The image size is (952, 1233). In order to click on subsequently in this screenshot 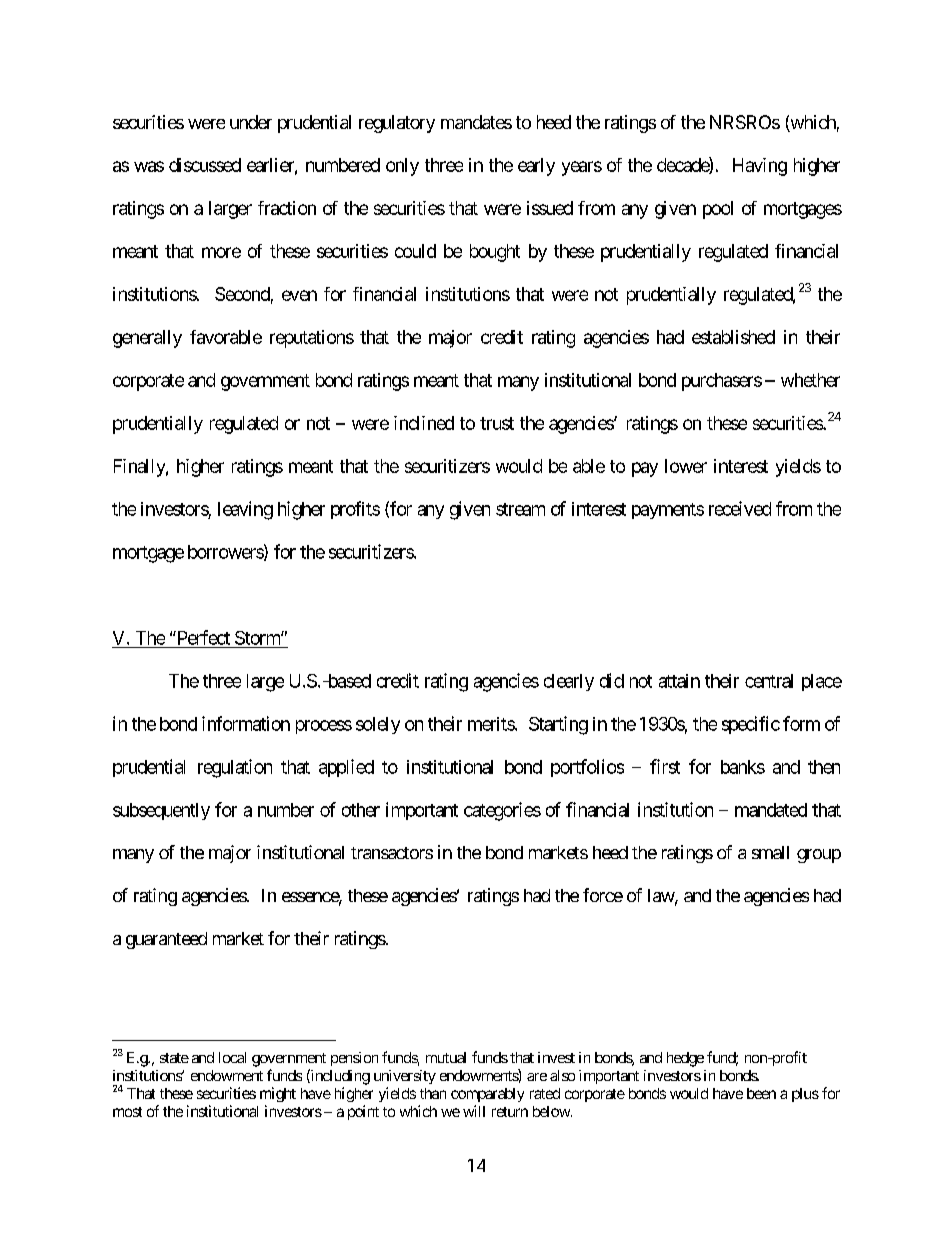, I will do `click(161, 811)`.
